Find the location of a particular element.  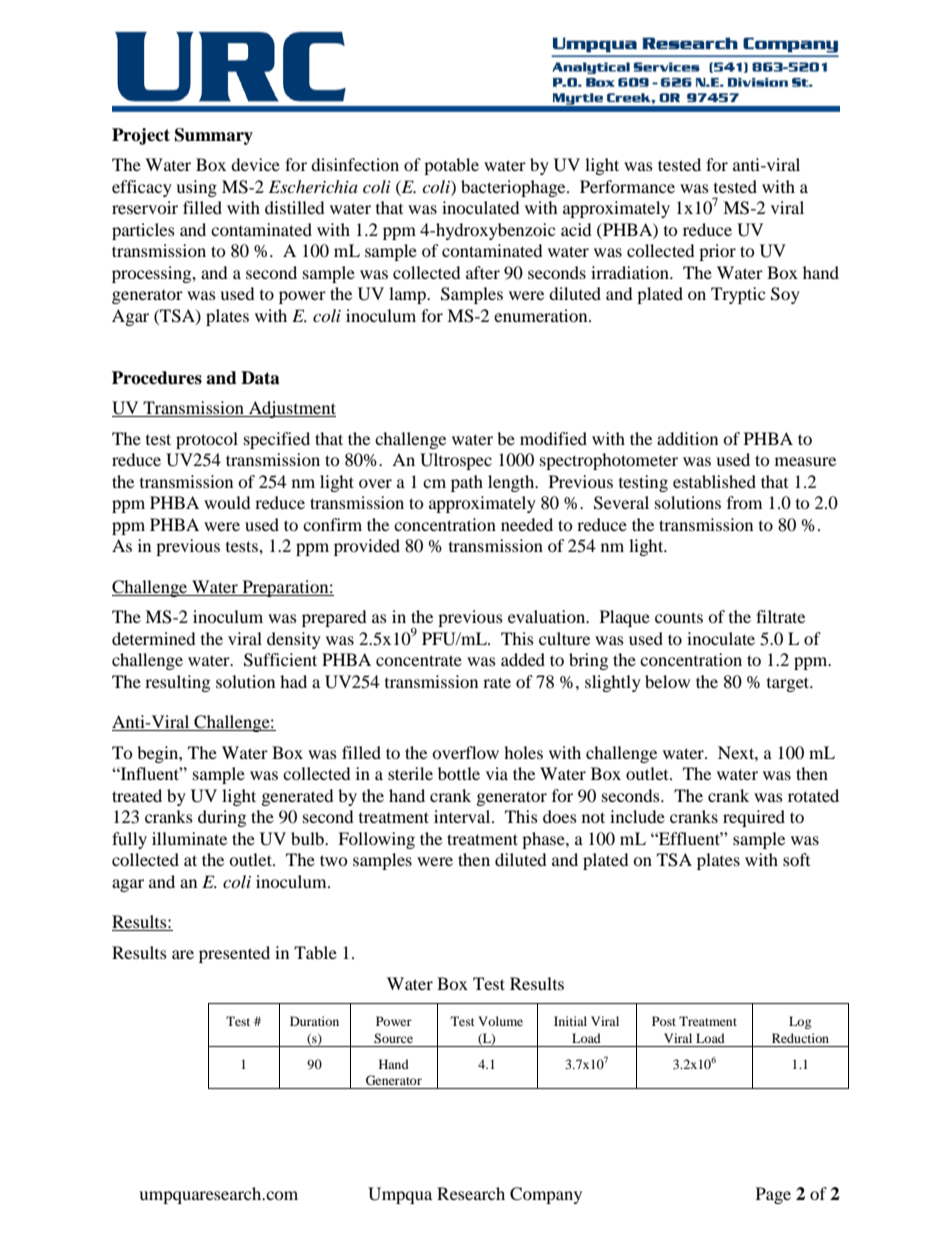

required is located at coordinates (754, 818).
